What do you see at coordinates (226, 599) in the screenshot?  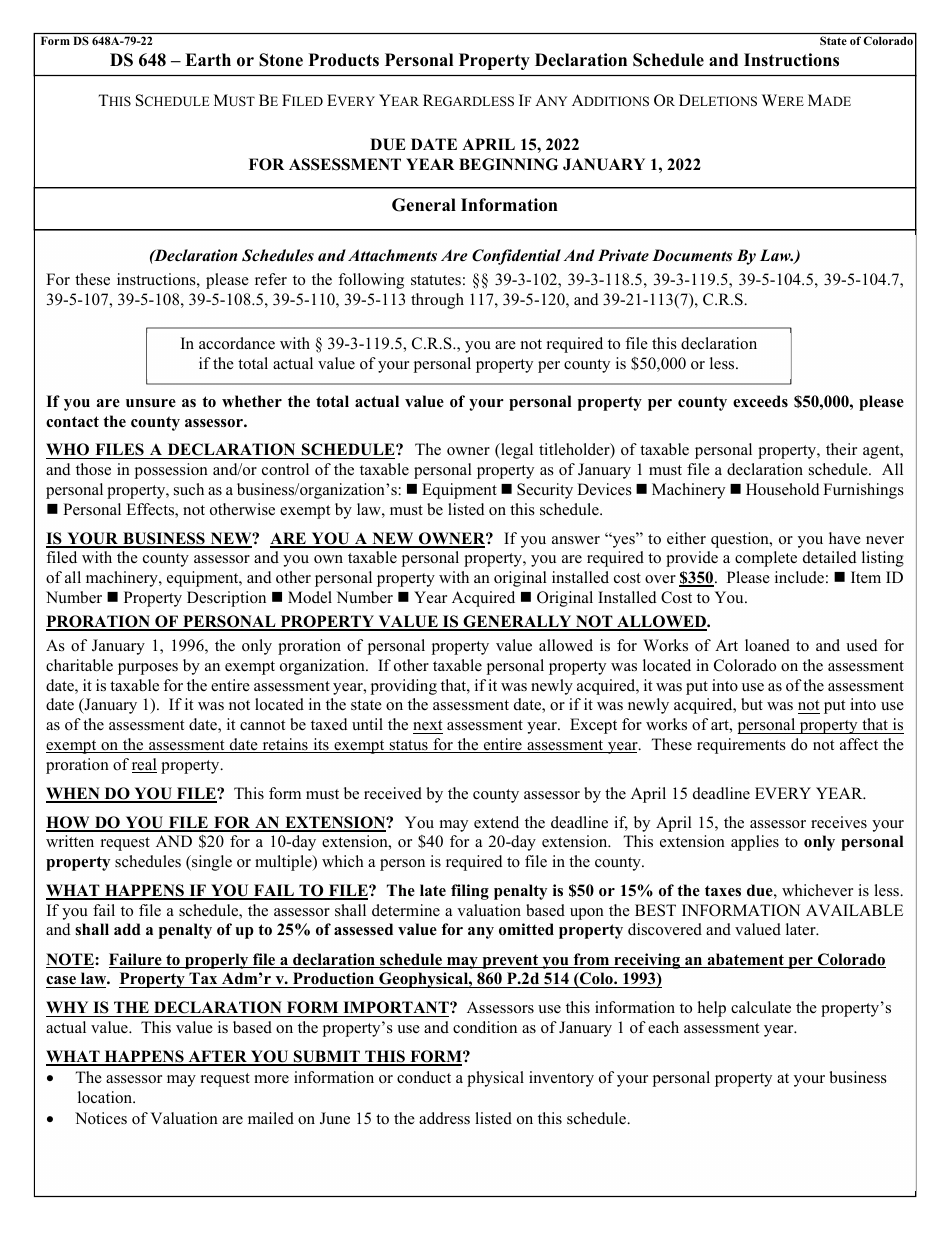 I see `Description` at bounding box center [226, 599].
